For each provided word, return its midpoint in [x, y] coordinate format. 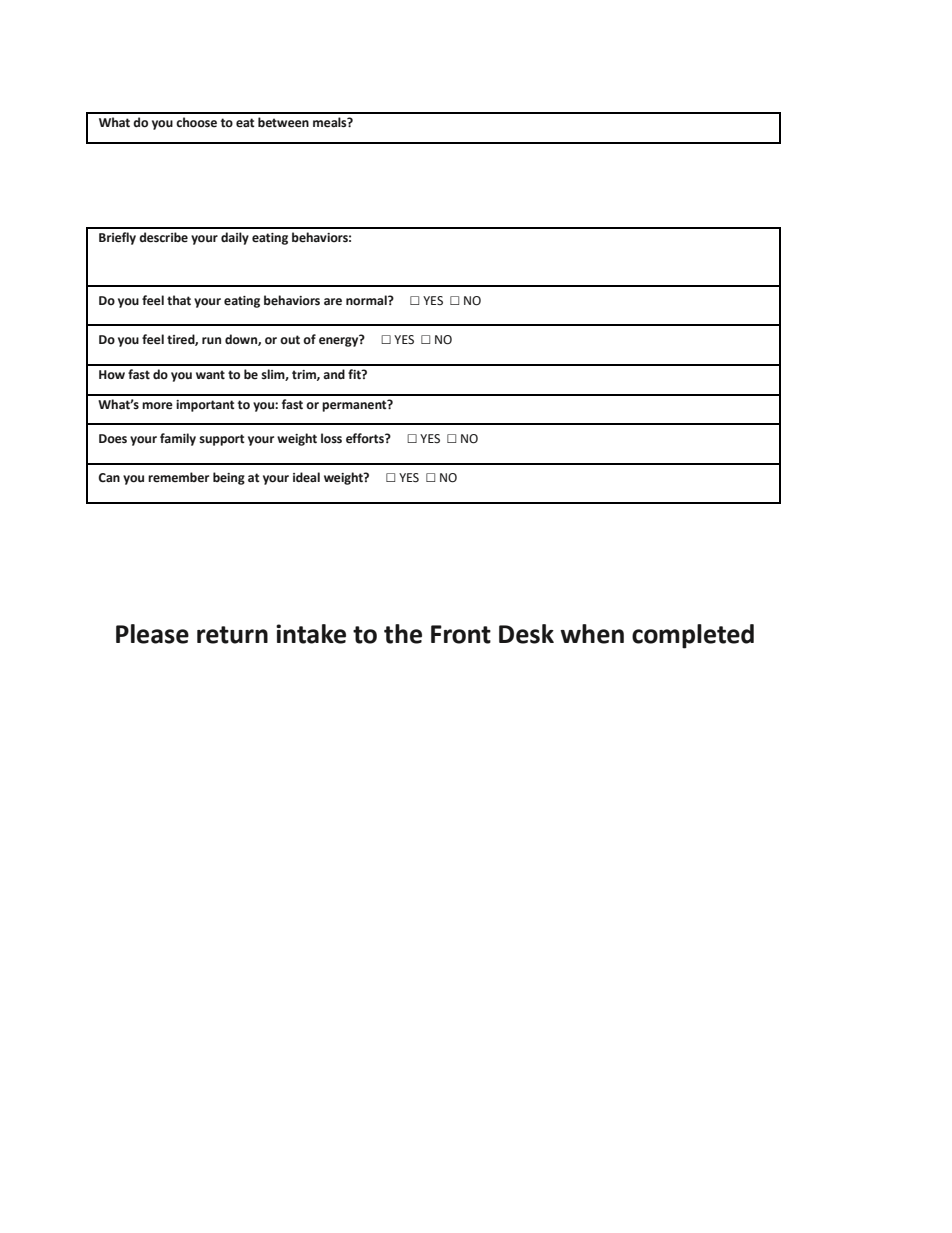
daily [235, 238]
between [283, 122]
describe [163, 237]
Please [152, 634]
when [592, 634]
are [333, 302]
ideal [306, 477]
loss [331, 438]
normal [367, 300]
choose [196, 122]
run [211, 340]
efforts [366, 438]
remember [178, 477]
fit [355, 374]
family [178, 439]
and [334, 374]
